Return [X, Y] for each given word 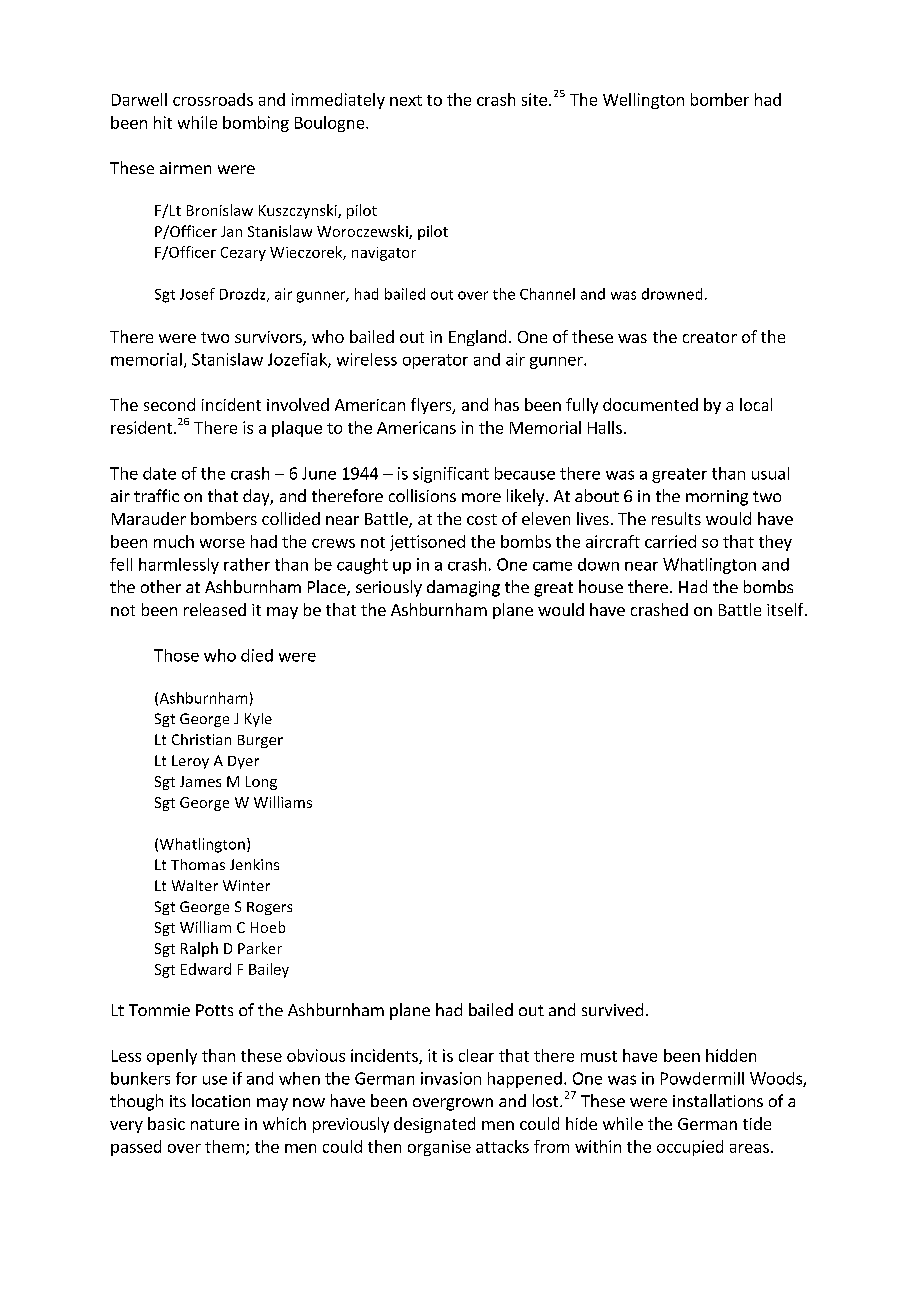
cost [482, 519]
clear [476, 1055]
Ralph [199, 949]
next [406, 100]
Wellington [643, 101]
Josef [197, 294]
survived [612, 1009]
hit [163, 122]
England [477, 338]
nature [215, 1124]
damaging [463, 588]
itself [786, 609]
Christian [201, 739]
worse [222, 543]
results [676, 518]
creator [710, 337]
